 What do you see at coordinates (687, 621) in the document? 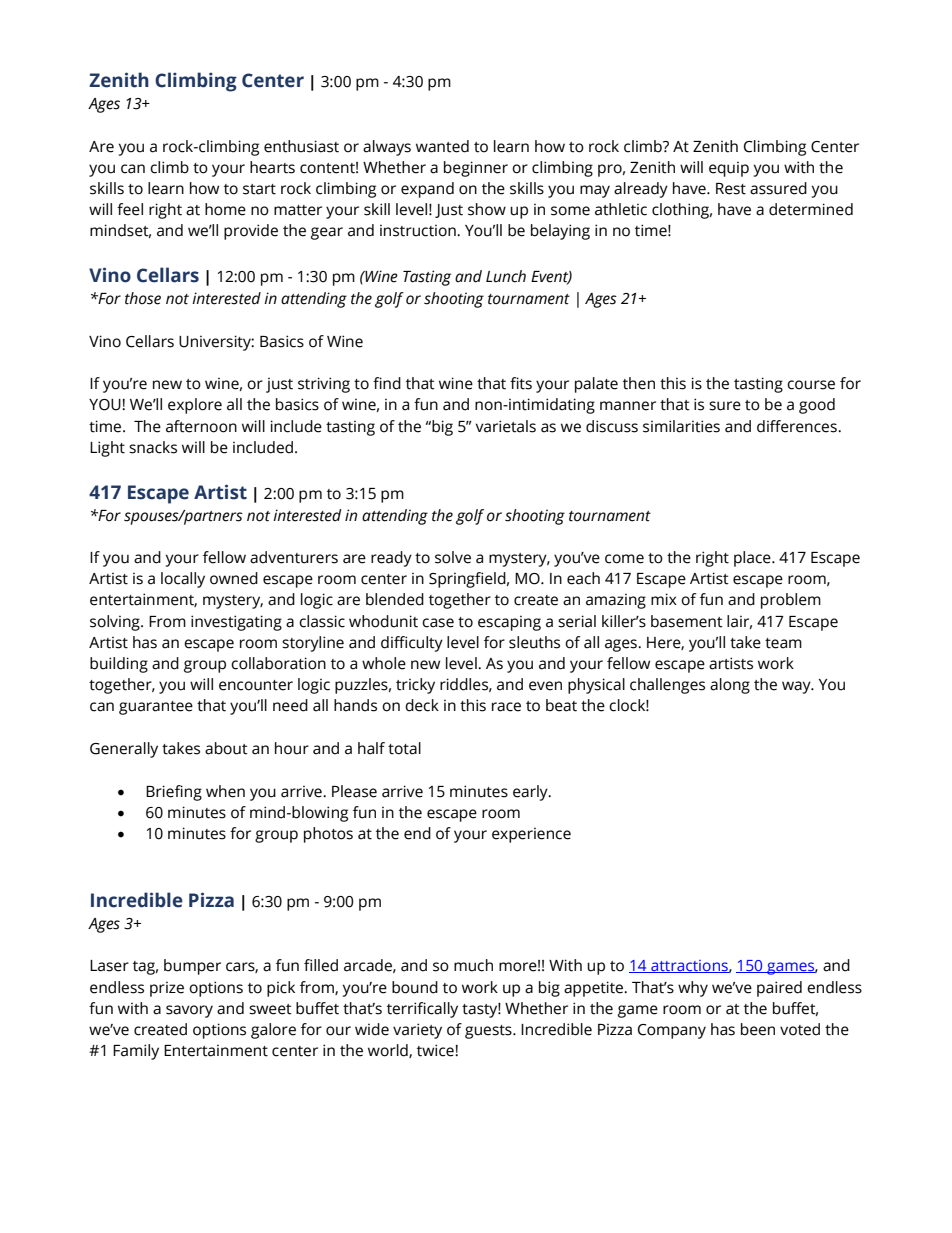
I see `basement` at bounding box center [687, 621].
